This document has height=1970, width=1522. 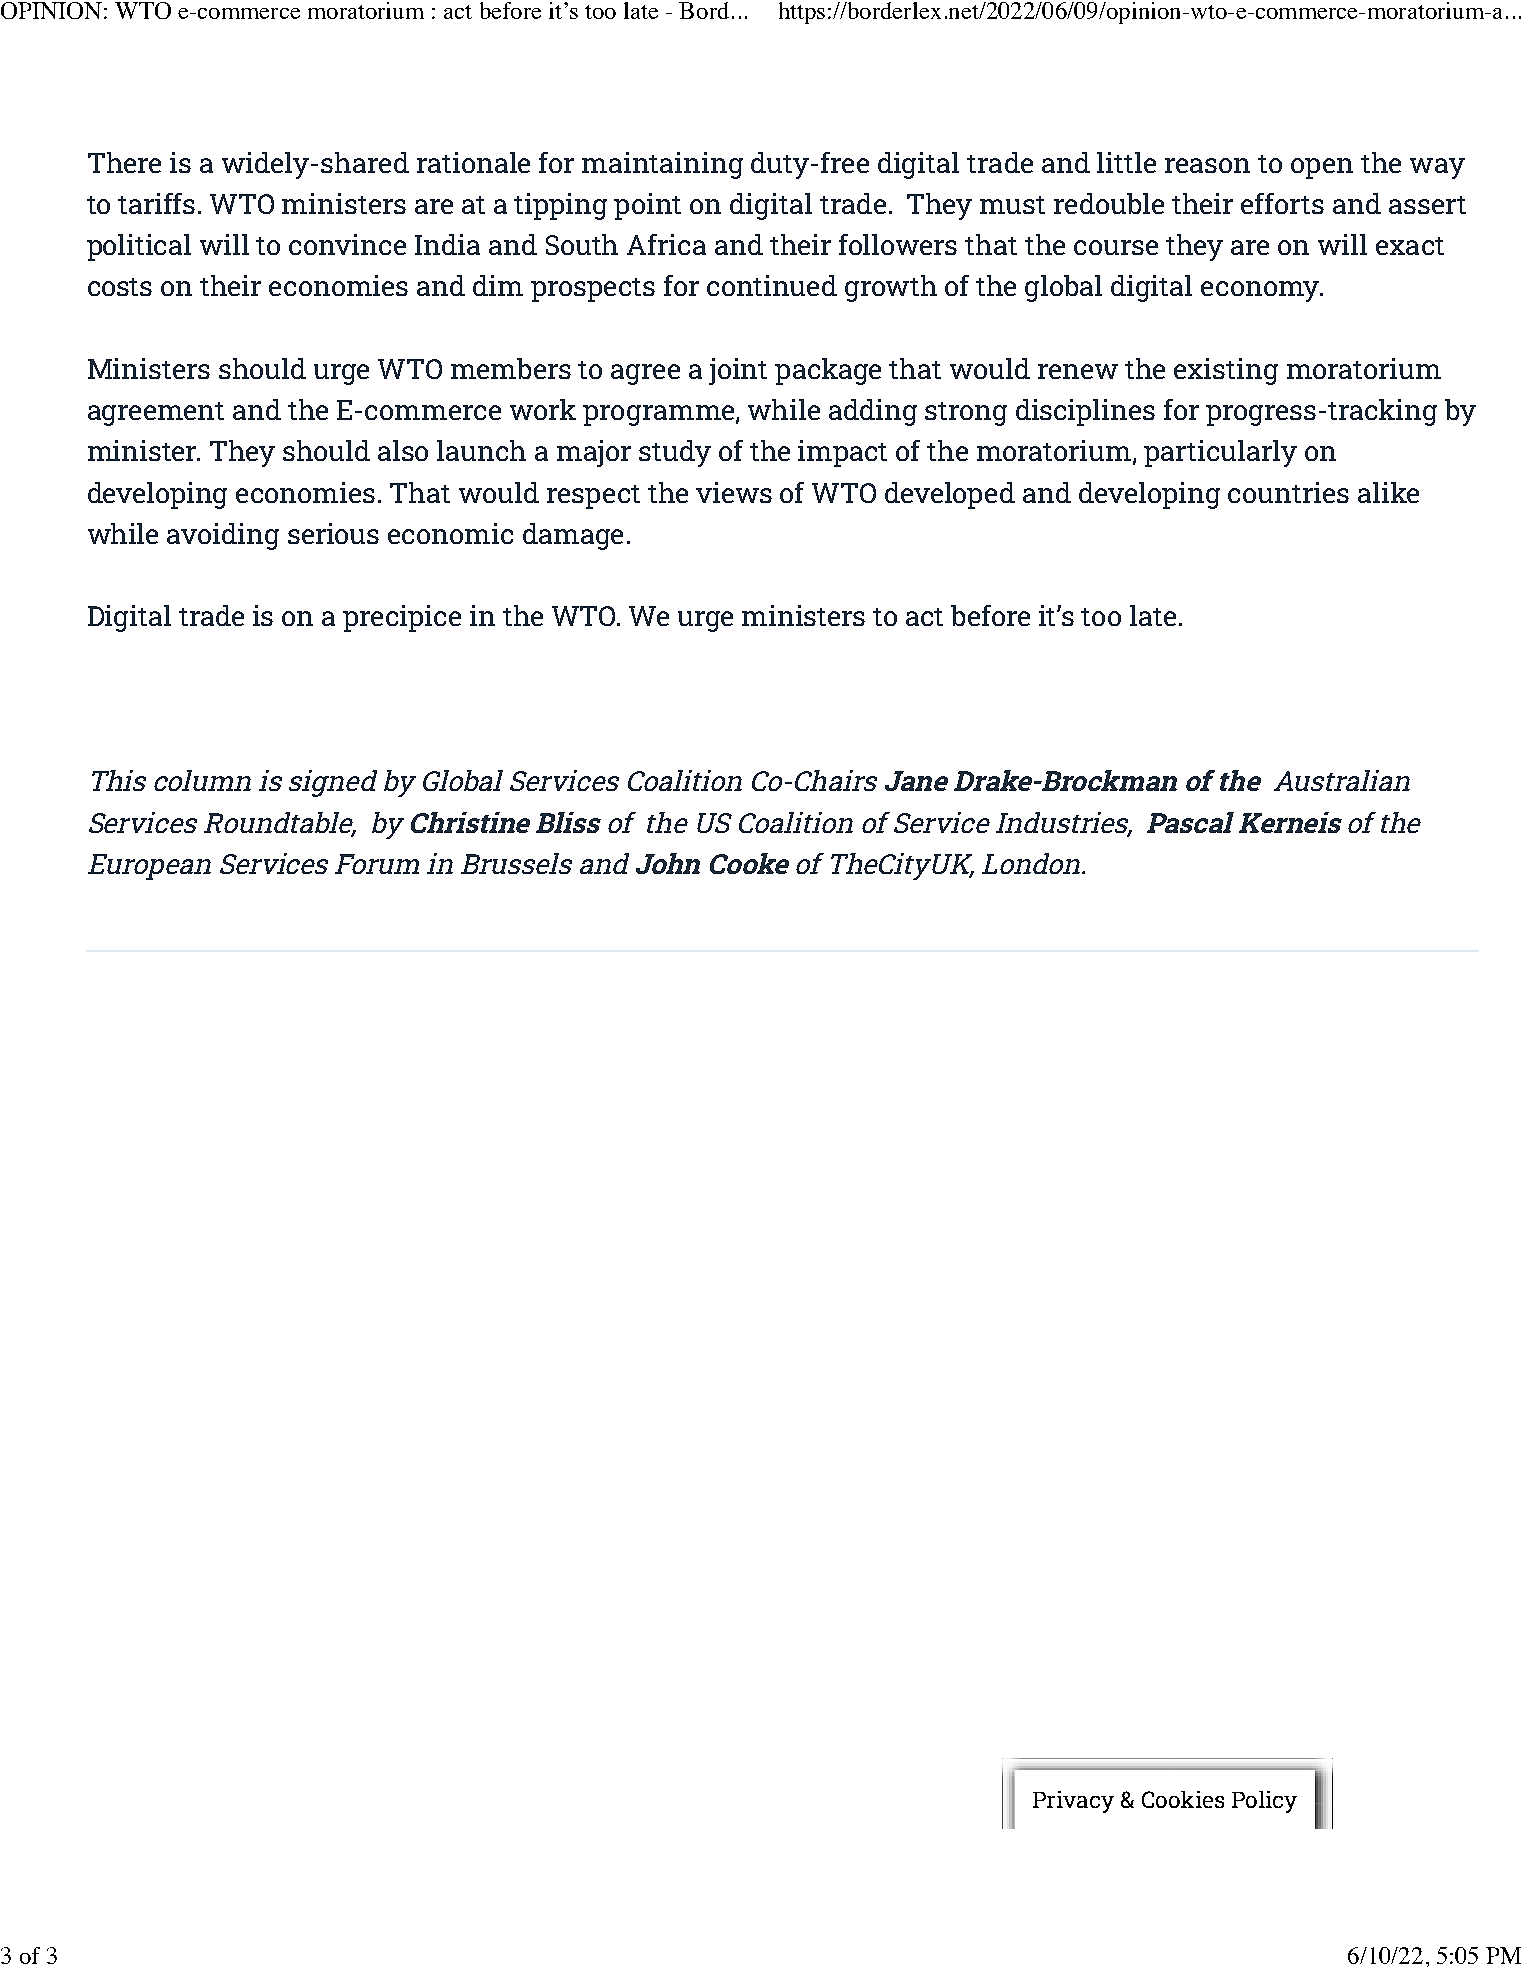 I want to click on convince, so click(x=347, y=244).
